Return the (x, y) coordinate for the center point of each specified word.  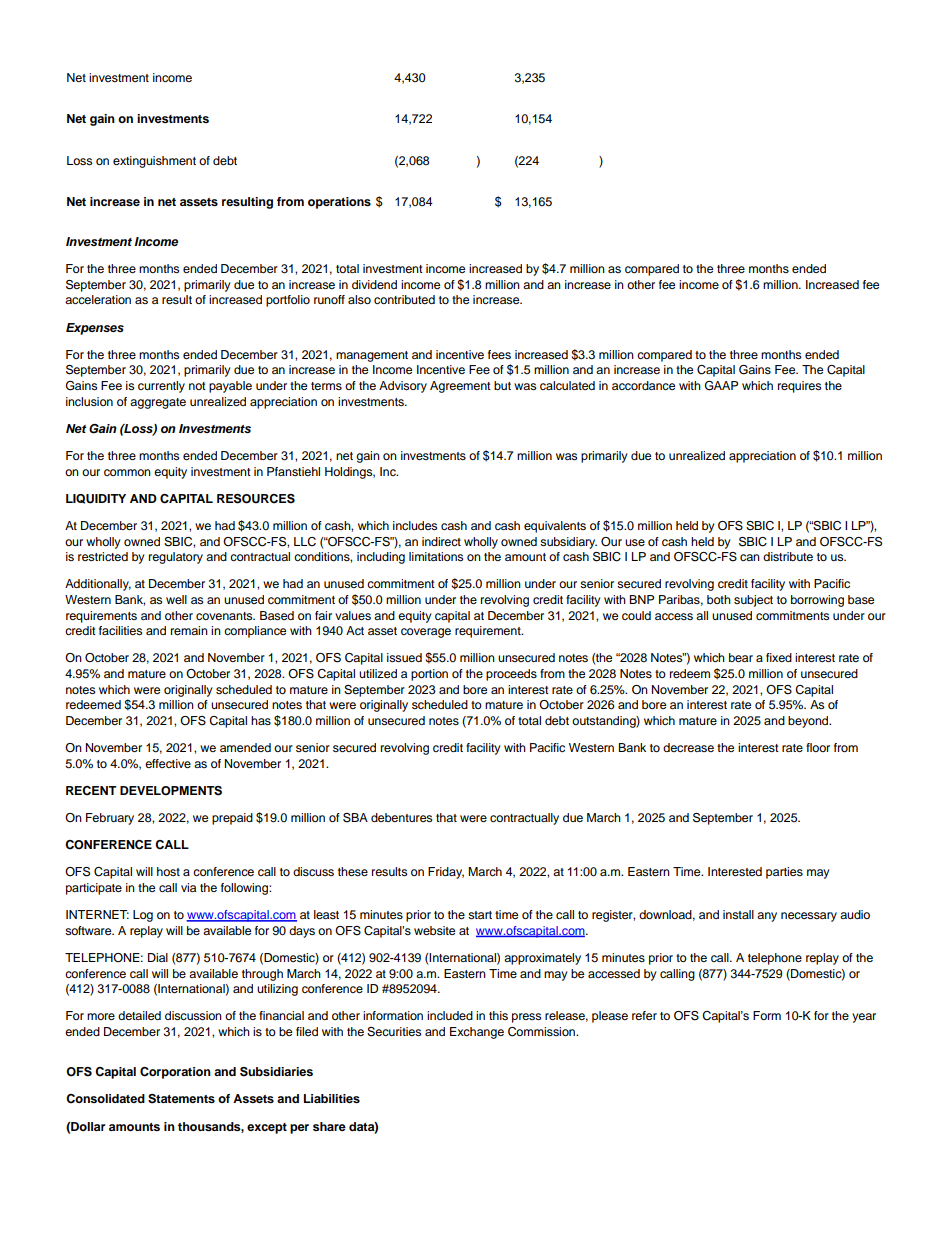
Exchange (477, 1033)
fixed (779, 657)
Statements (181, 1099)
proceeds (511, 675)
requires (799, 387)
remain (189, 630)
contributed (404, 299)
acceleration (98, 299)
